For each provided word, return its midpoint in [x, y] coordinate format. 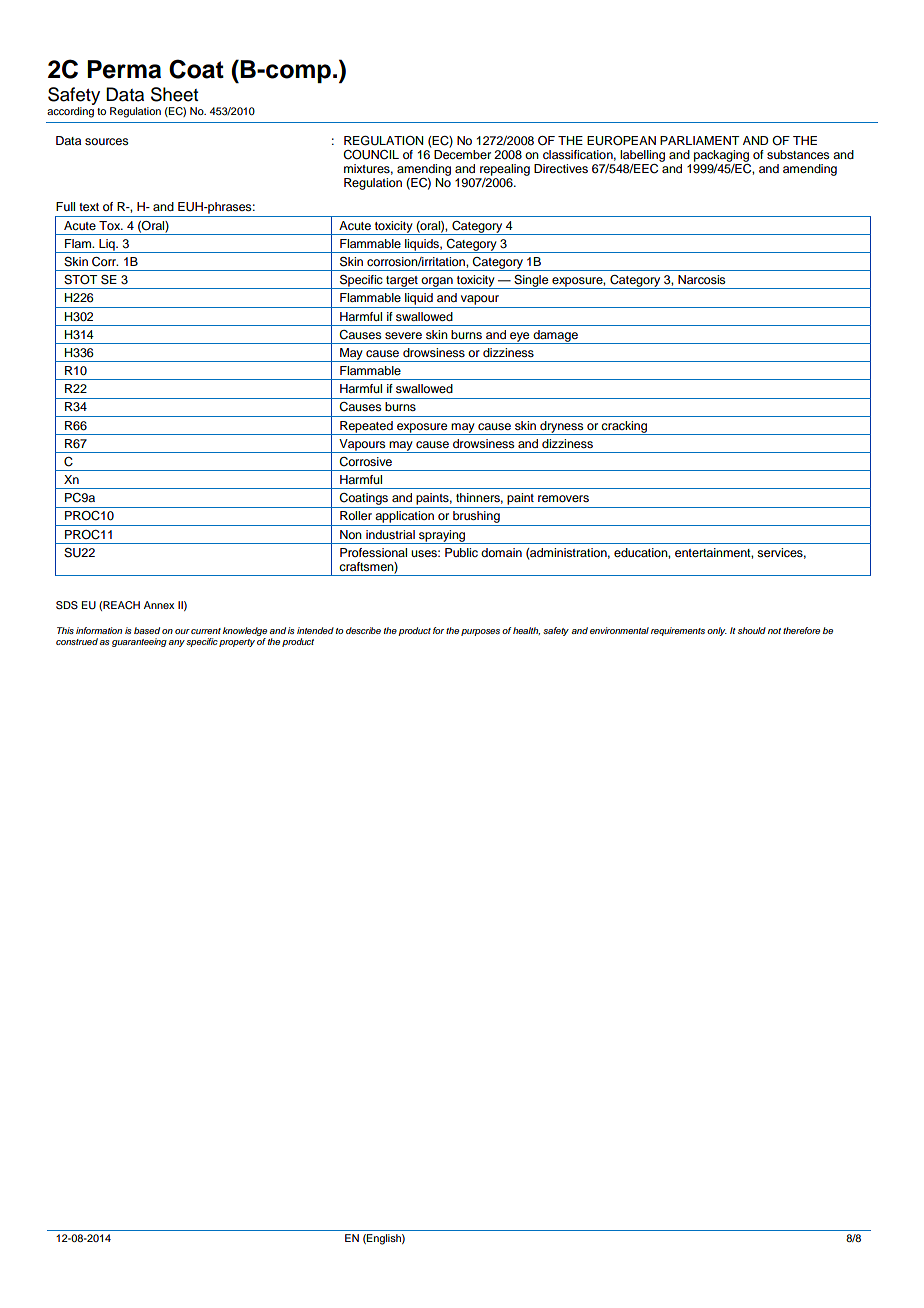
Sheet [174, 94]
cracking [625, 428]
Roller [356, 515]
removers [563, 498]
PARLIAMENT [700, 140]
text [89, 207]
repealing [505, 170]
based [147, 630]
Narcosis [702, 279]
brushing [476, 518]
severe [403, 335]
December [462, 153]
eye [520, 338]
